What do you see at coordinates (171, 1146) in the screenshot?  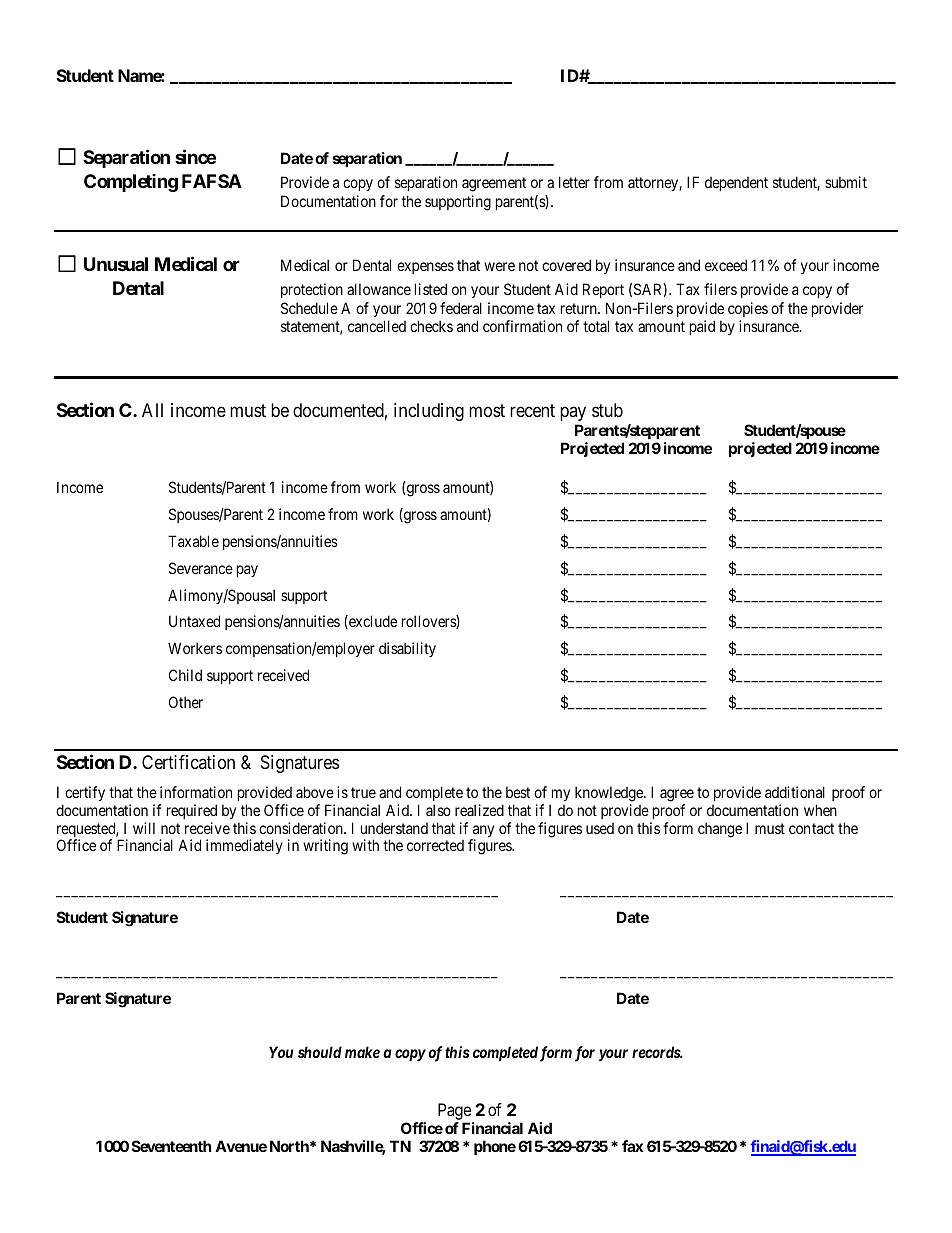 I see `Seventeenth` at bounding box center [171, 1146].
